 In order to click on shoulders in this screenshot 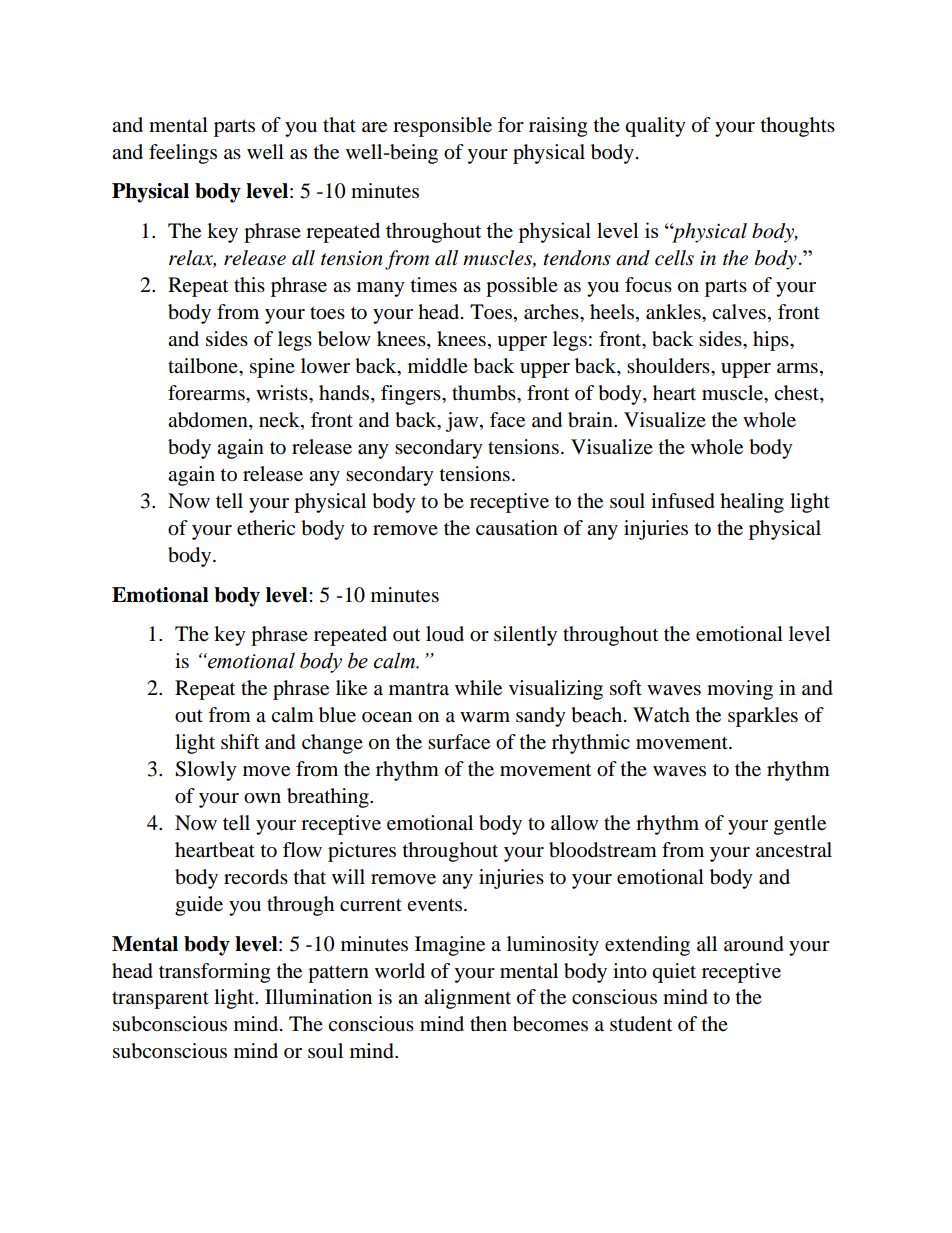, I will do `click(669, 366)`.
